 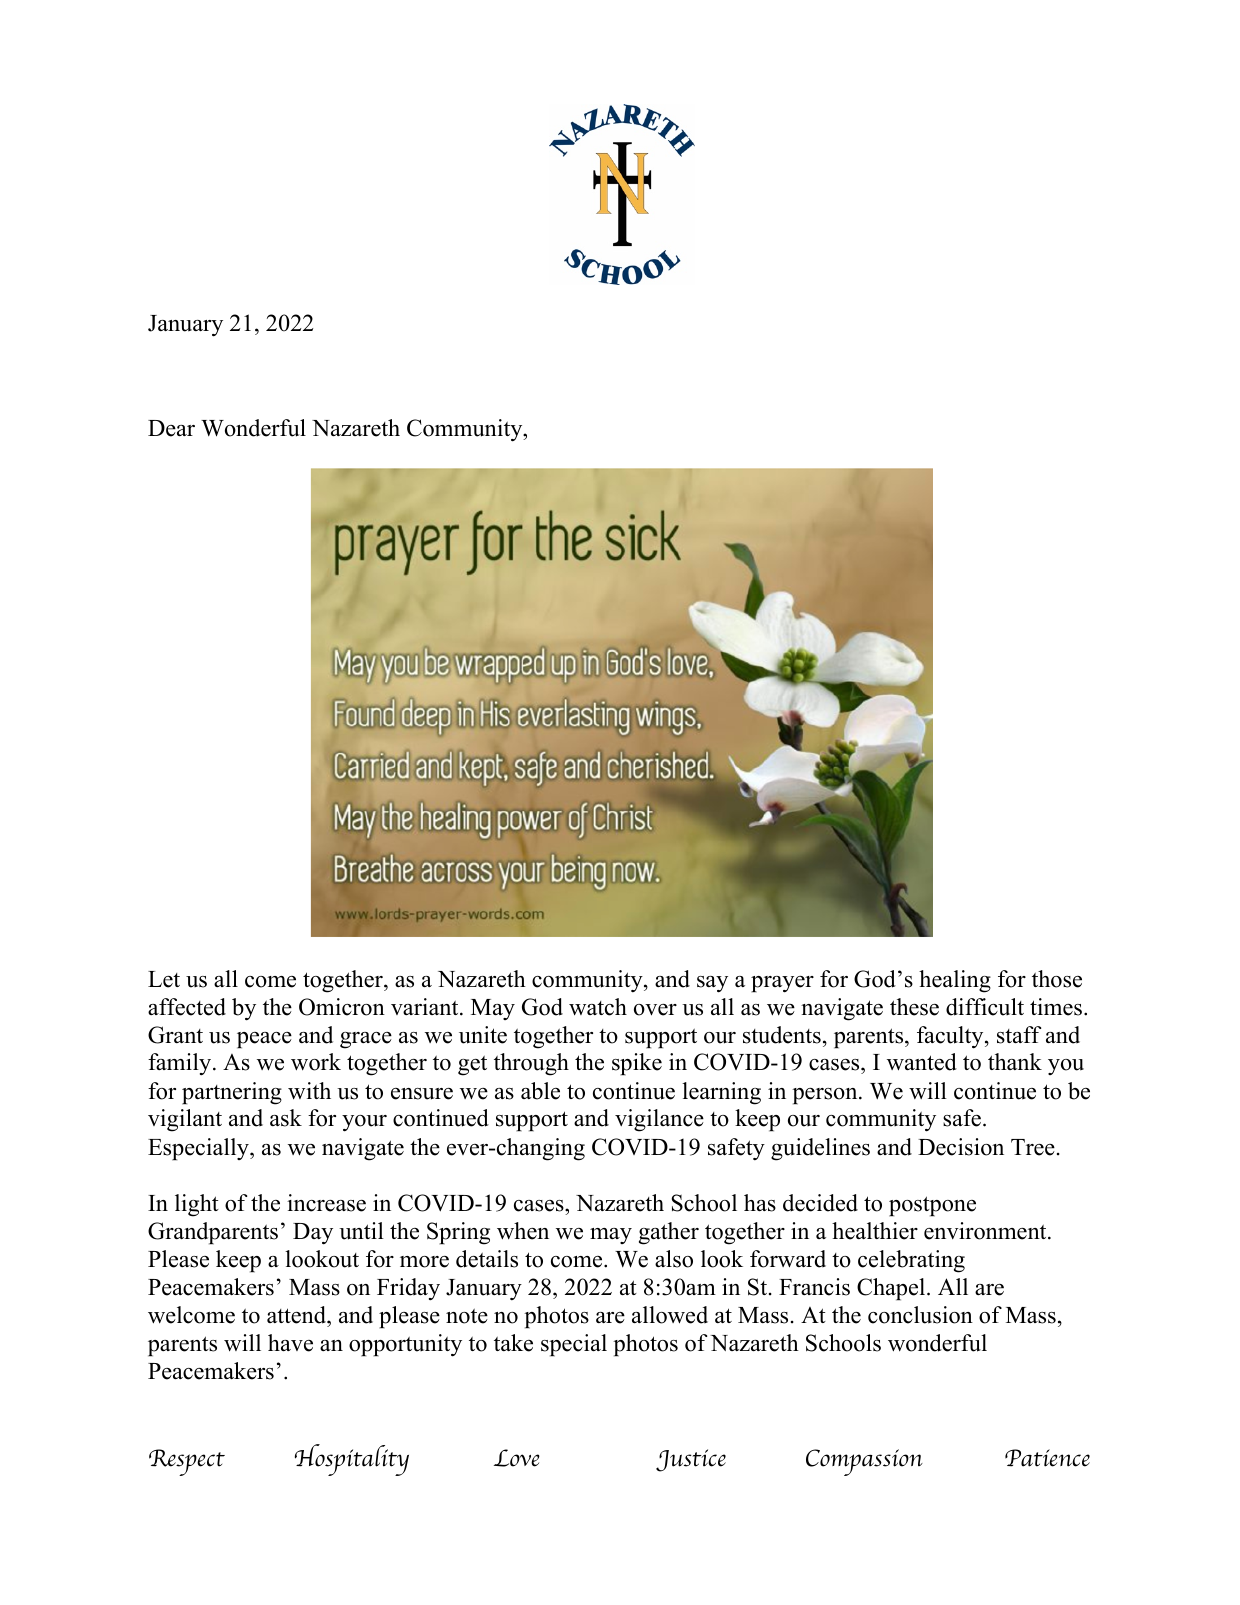 I want to click on say, so click(x=712, y=984).
